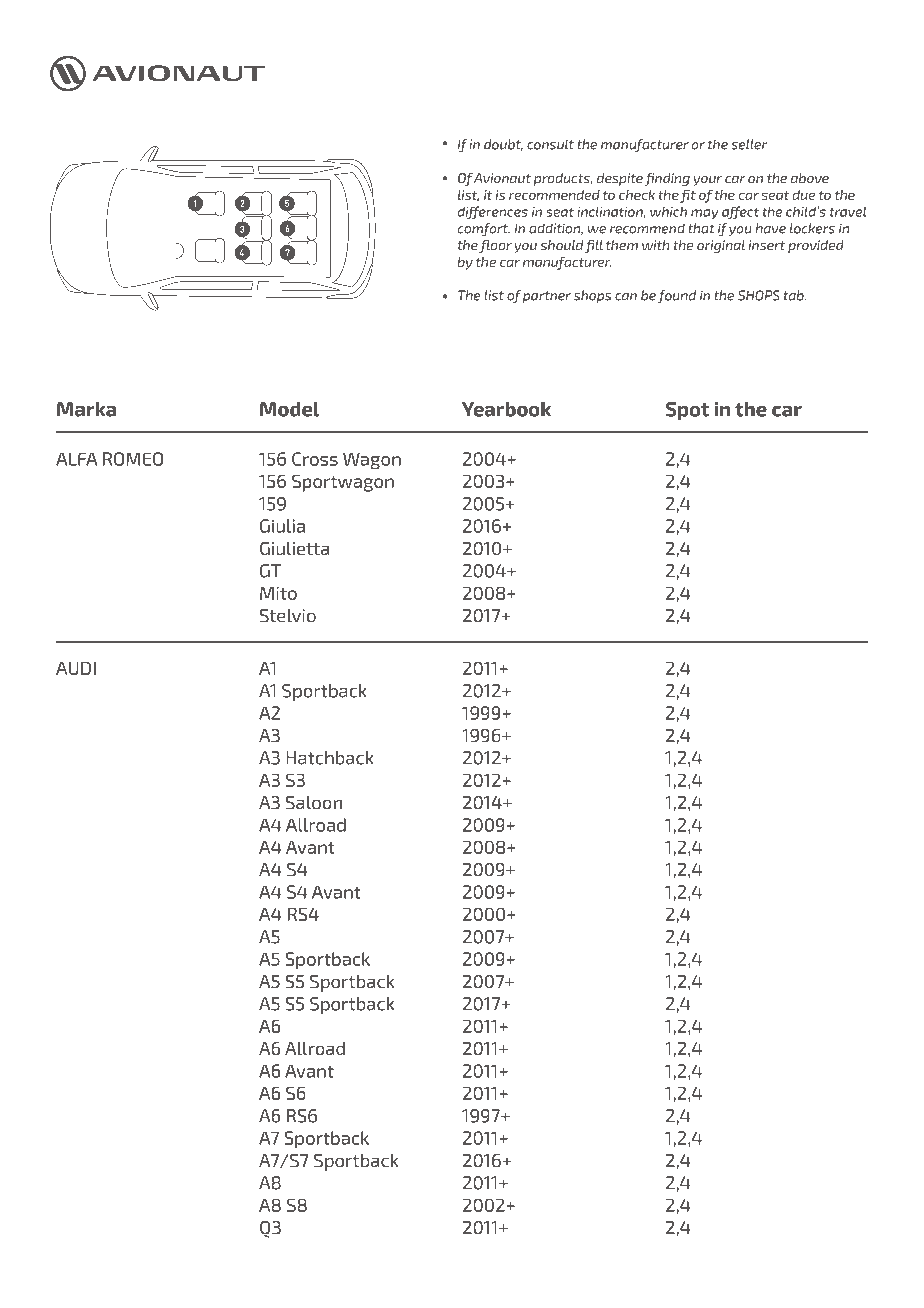 The height and width of the screenshot is (1308, 924). Describe the element at coordinates (547, 297) in the screenshot. I see `partner` at that location.
